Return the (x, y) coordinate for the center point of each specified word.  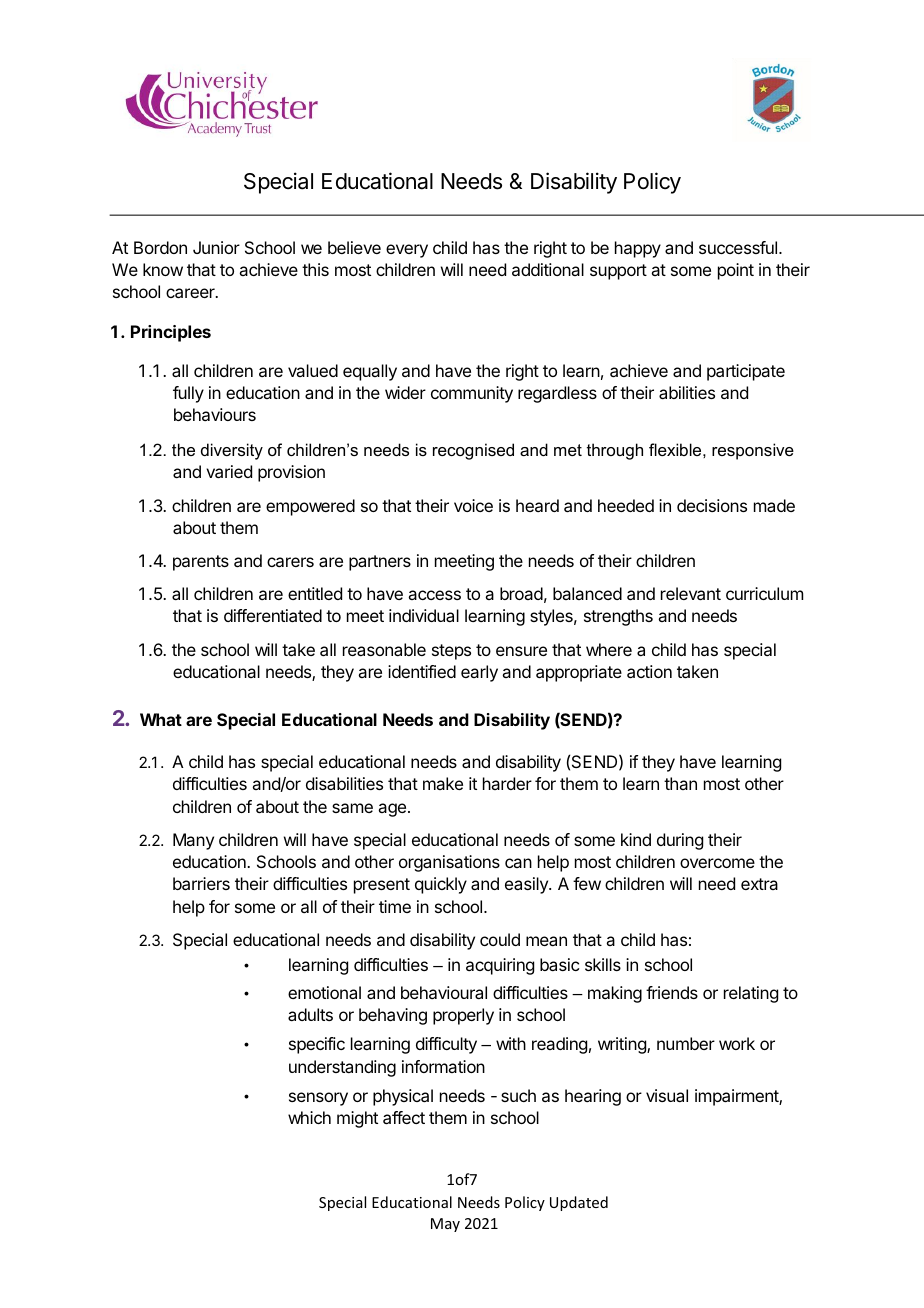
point (736, 271)
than (680, 783)
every (407, 251)
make (443, 783)
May (445, 1225)
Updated (579, 1203)
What (161, 719)
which (309, 1117)
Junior (216, 247)
